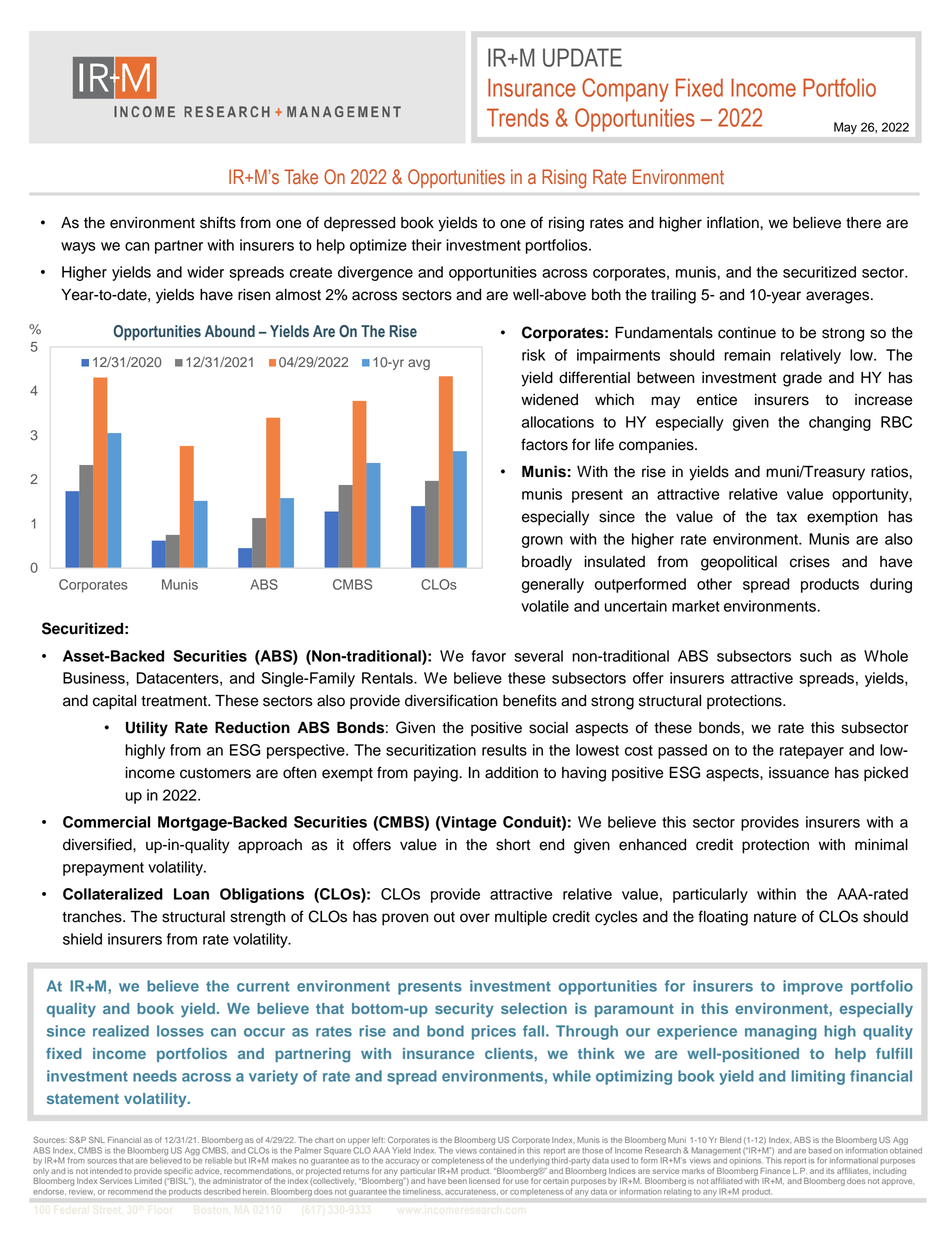  Describe the element at coordinates (802, 379) in the page. I see `grade` at that location.
